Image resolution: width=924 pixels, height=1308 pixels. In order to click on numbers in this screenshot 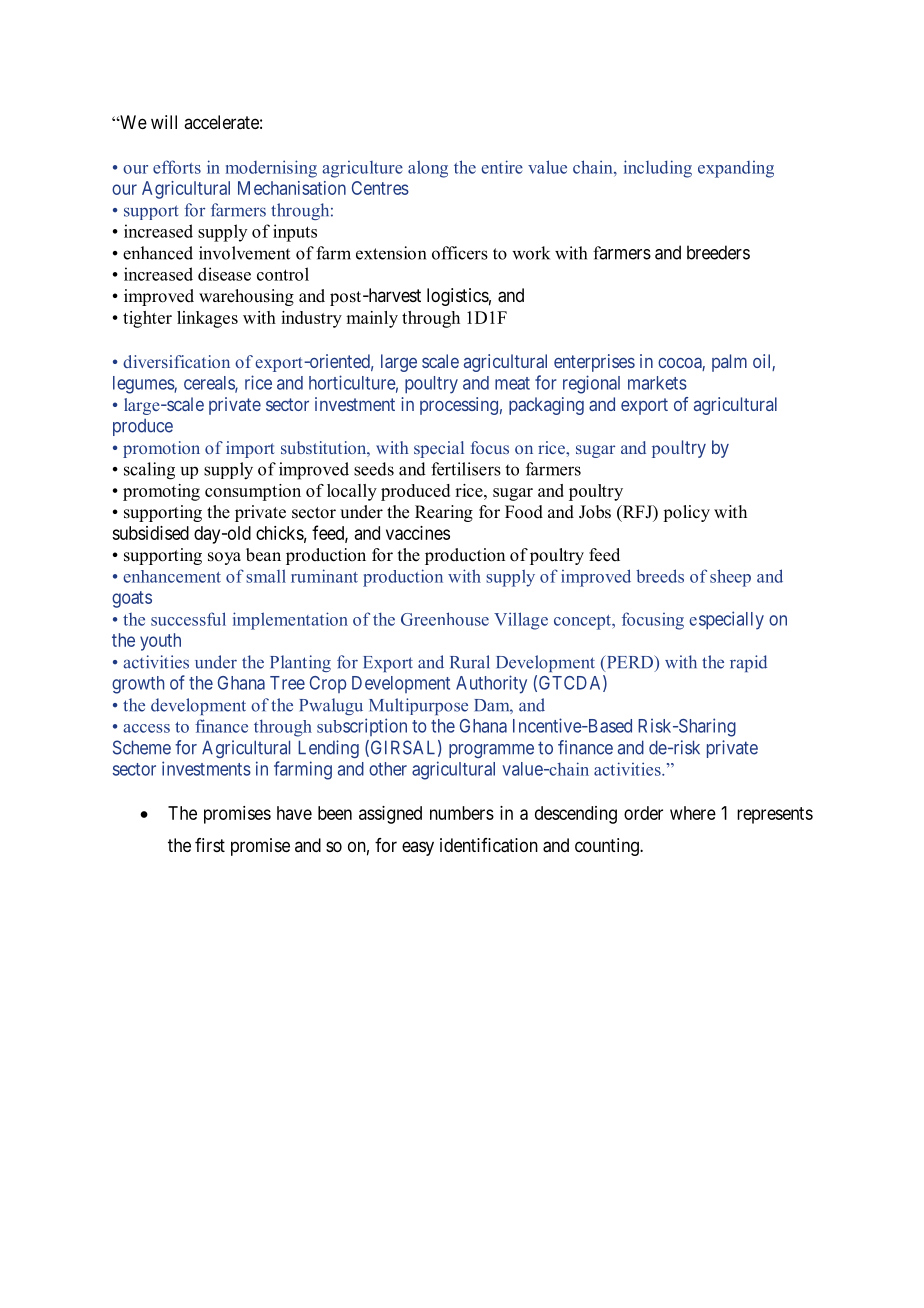, I will do `click(462, 813)`.
